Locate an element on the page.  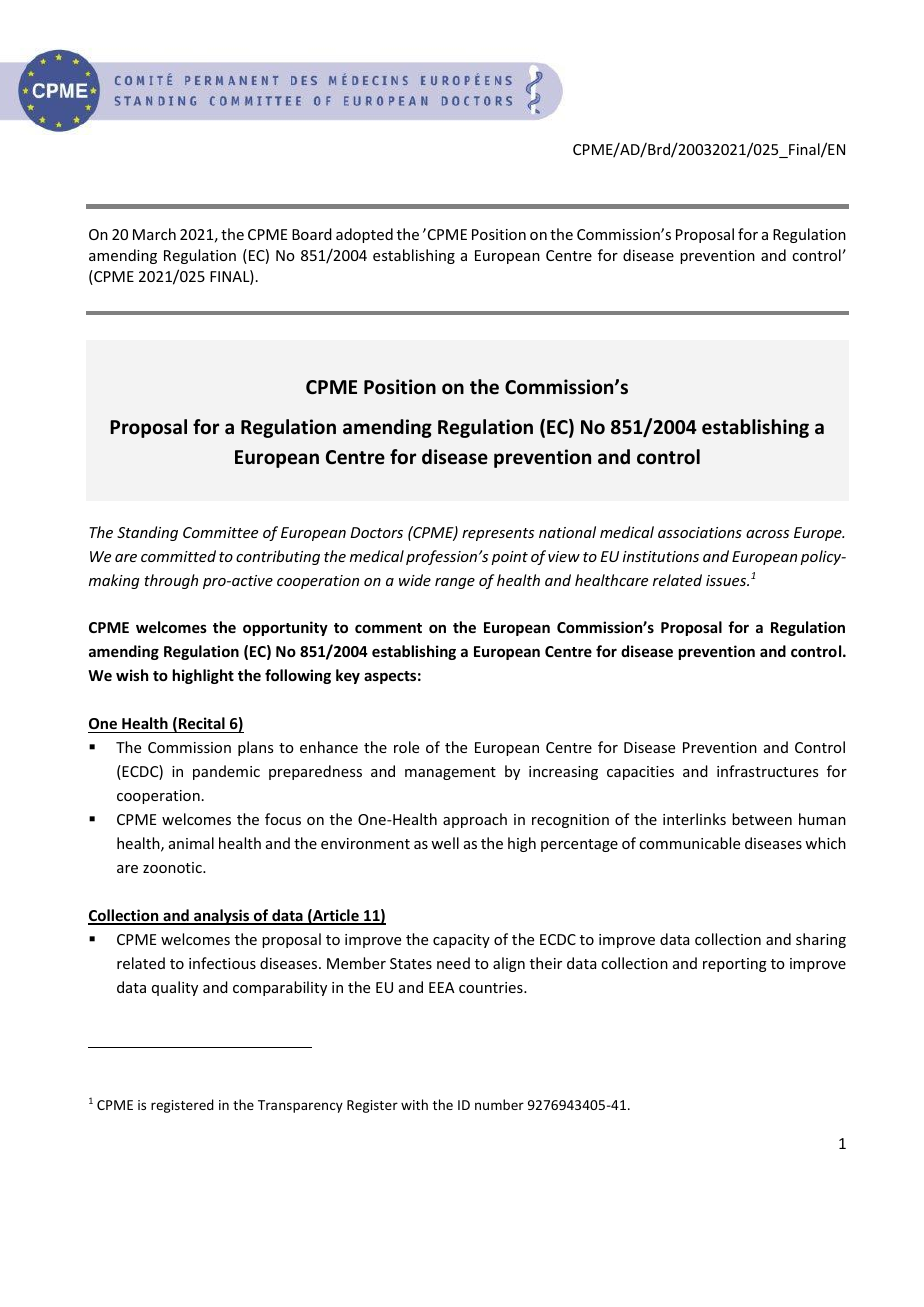
Transparency is located at coordinates (300, 1106).
